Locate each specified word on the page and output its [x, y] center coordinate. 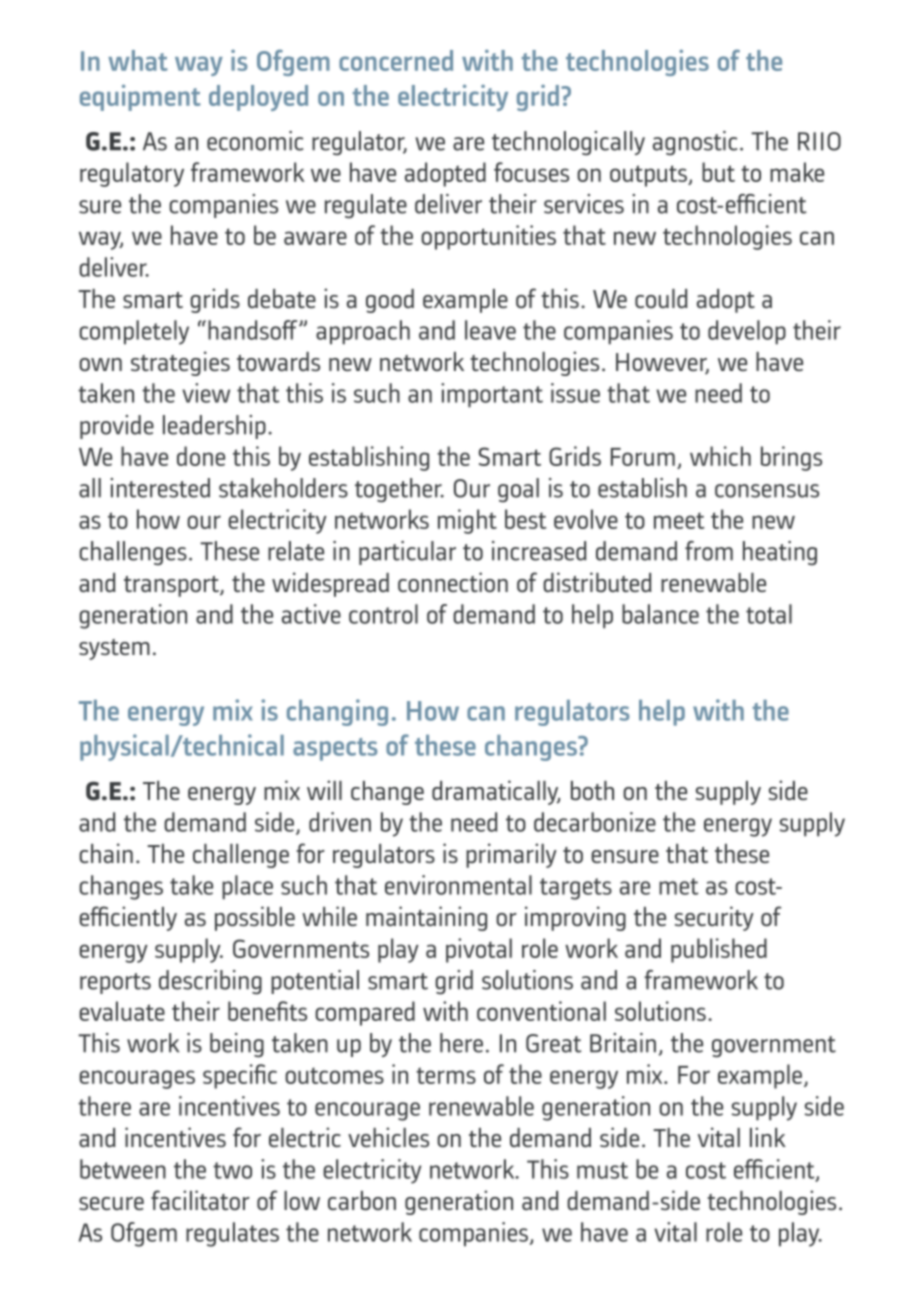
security [714, 918]
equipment [140, 97]
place [247, 887]
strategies [180, 363]
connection [453, 582]
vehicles [388, 1137]
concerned [396, 60]
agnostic [695, 143]
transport [172, 586]
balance [660, 614]
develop [747, 332]
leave [490, 330]
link [768, 1137]
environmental [458, 885]
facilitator [200, 1200]
